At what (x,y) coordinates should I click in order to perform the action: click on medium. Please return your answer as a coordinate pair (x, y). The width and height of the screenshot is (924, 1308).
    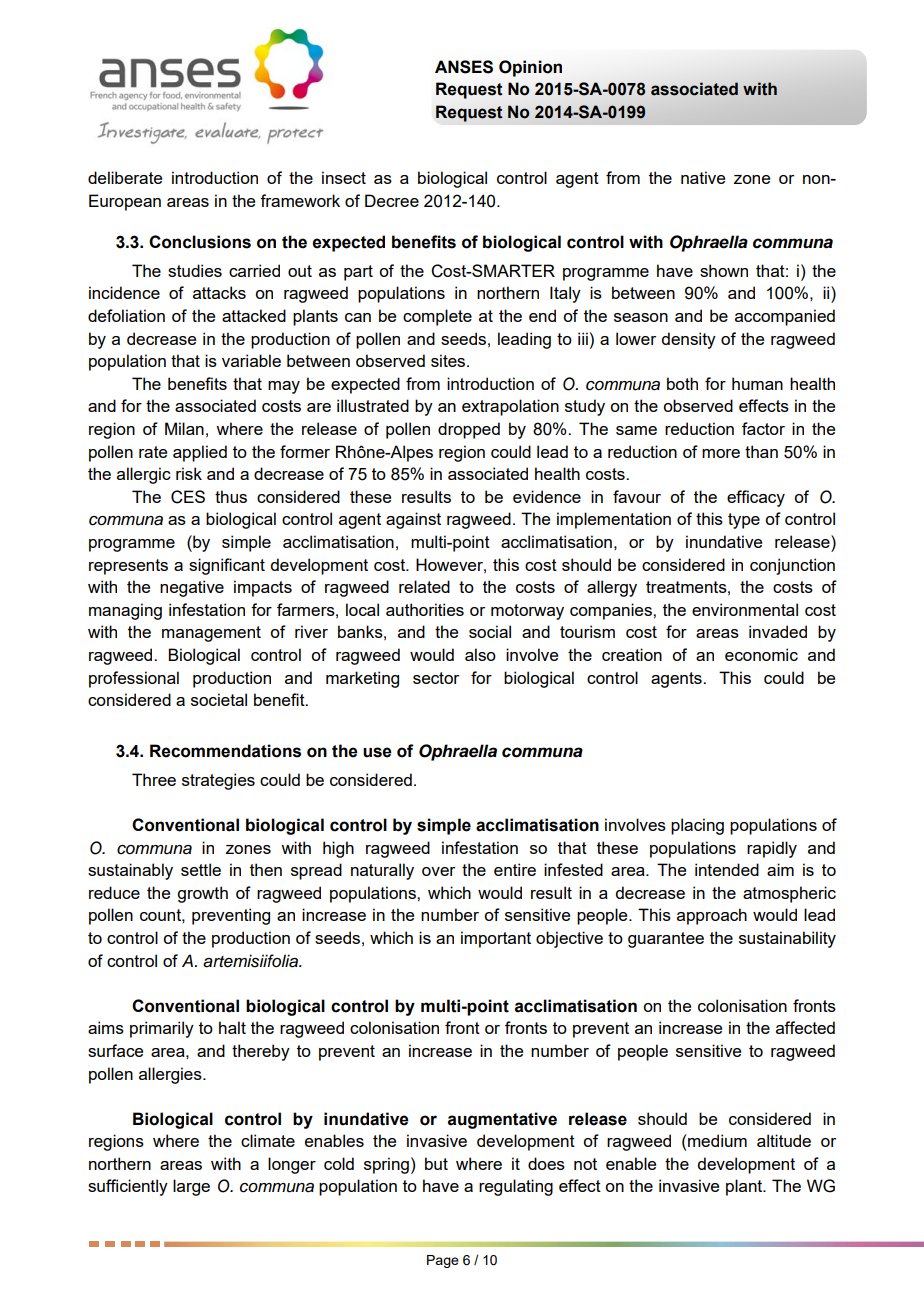
    Looking at the image, I should click on (717, 1140).
